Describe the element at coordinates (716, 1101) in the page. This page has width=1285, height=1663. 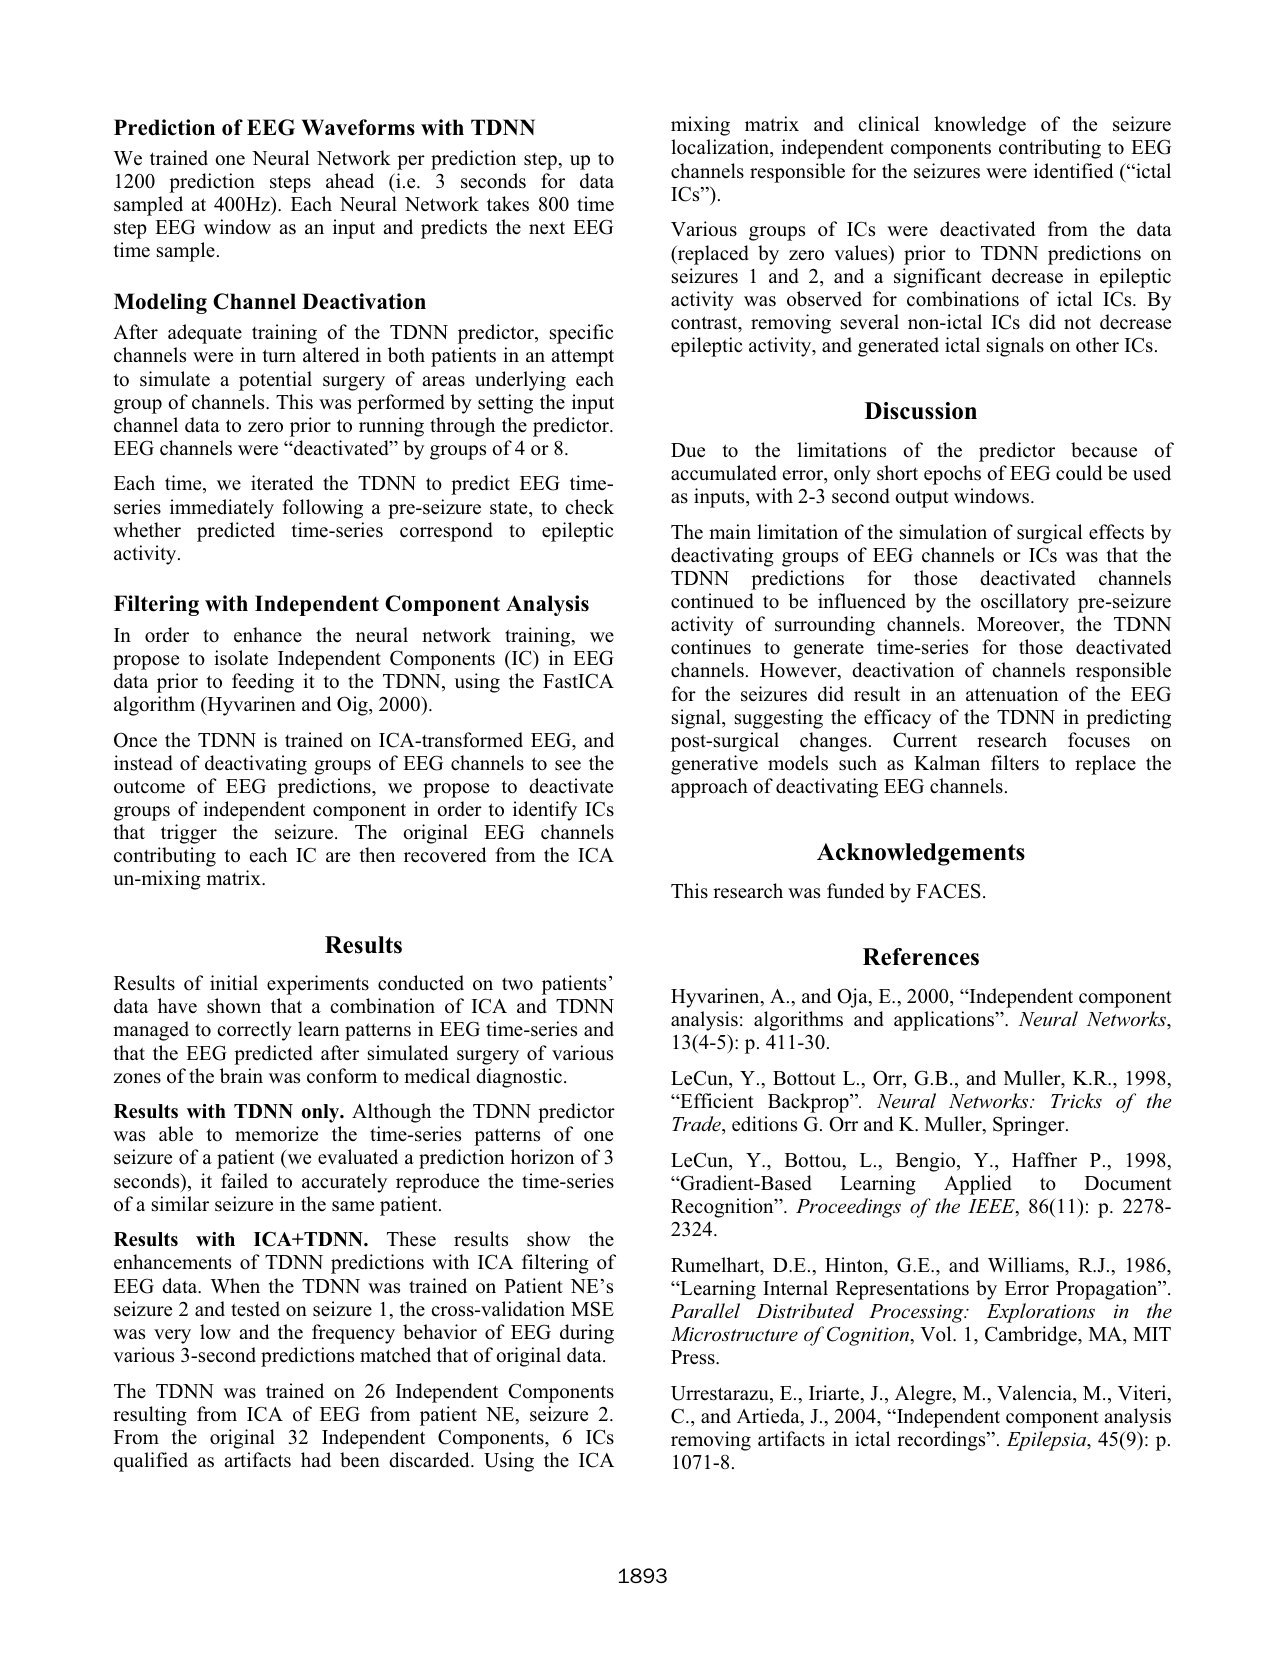
I see `Efficient` at that location.
